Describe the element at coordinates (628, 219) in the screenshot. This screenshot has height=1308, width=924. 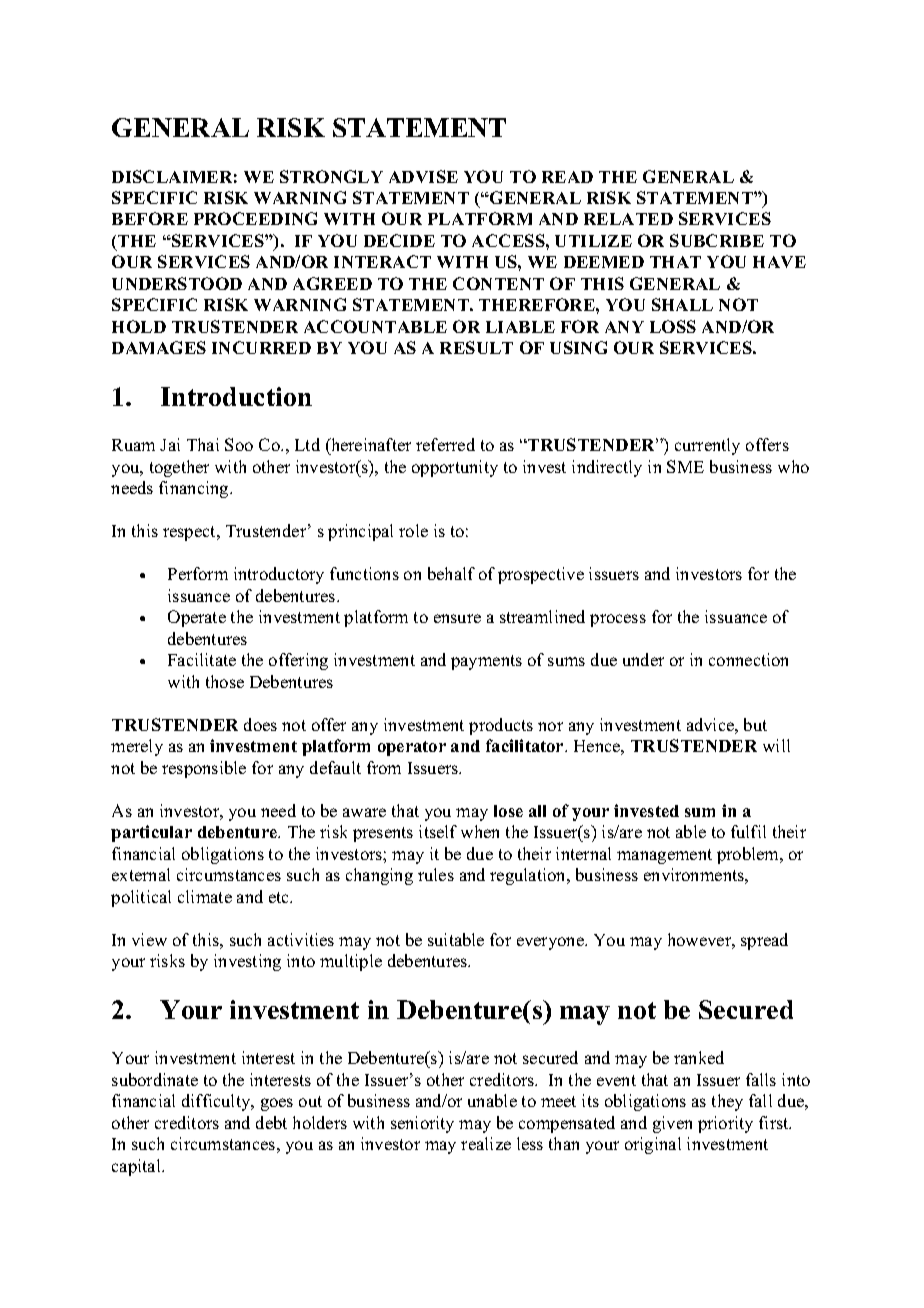
I see `RELATED` at that location.
